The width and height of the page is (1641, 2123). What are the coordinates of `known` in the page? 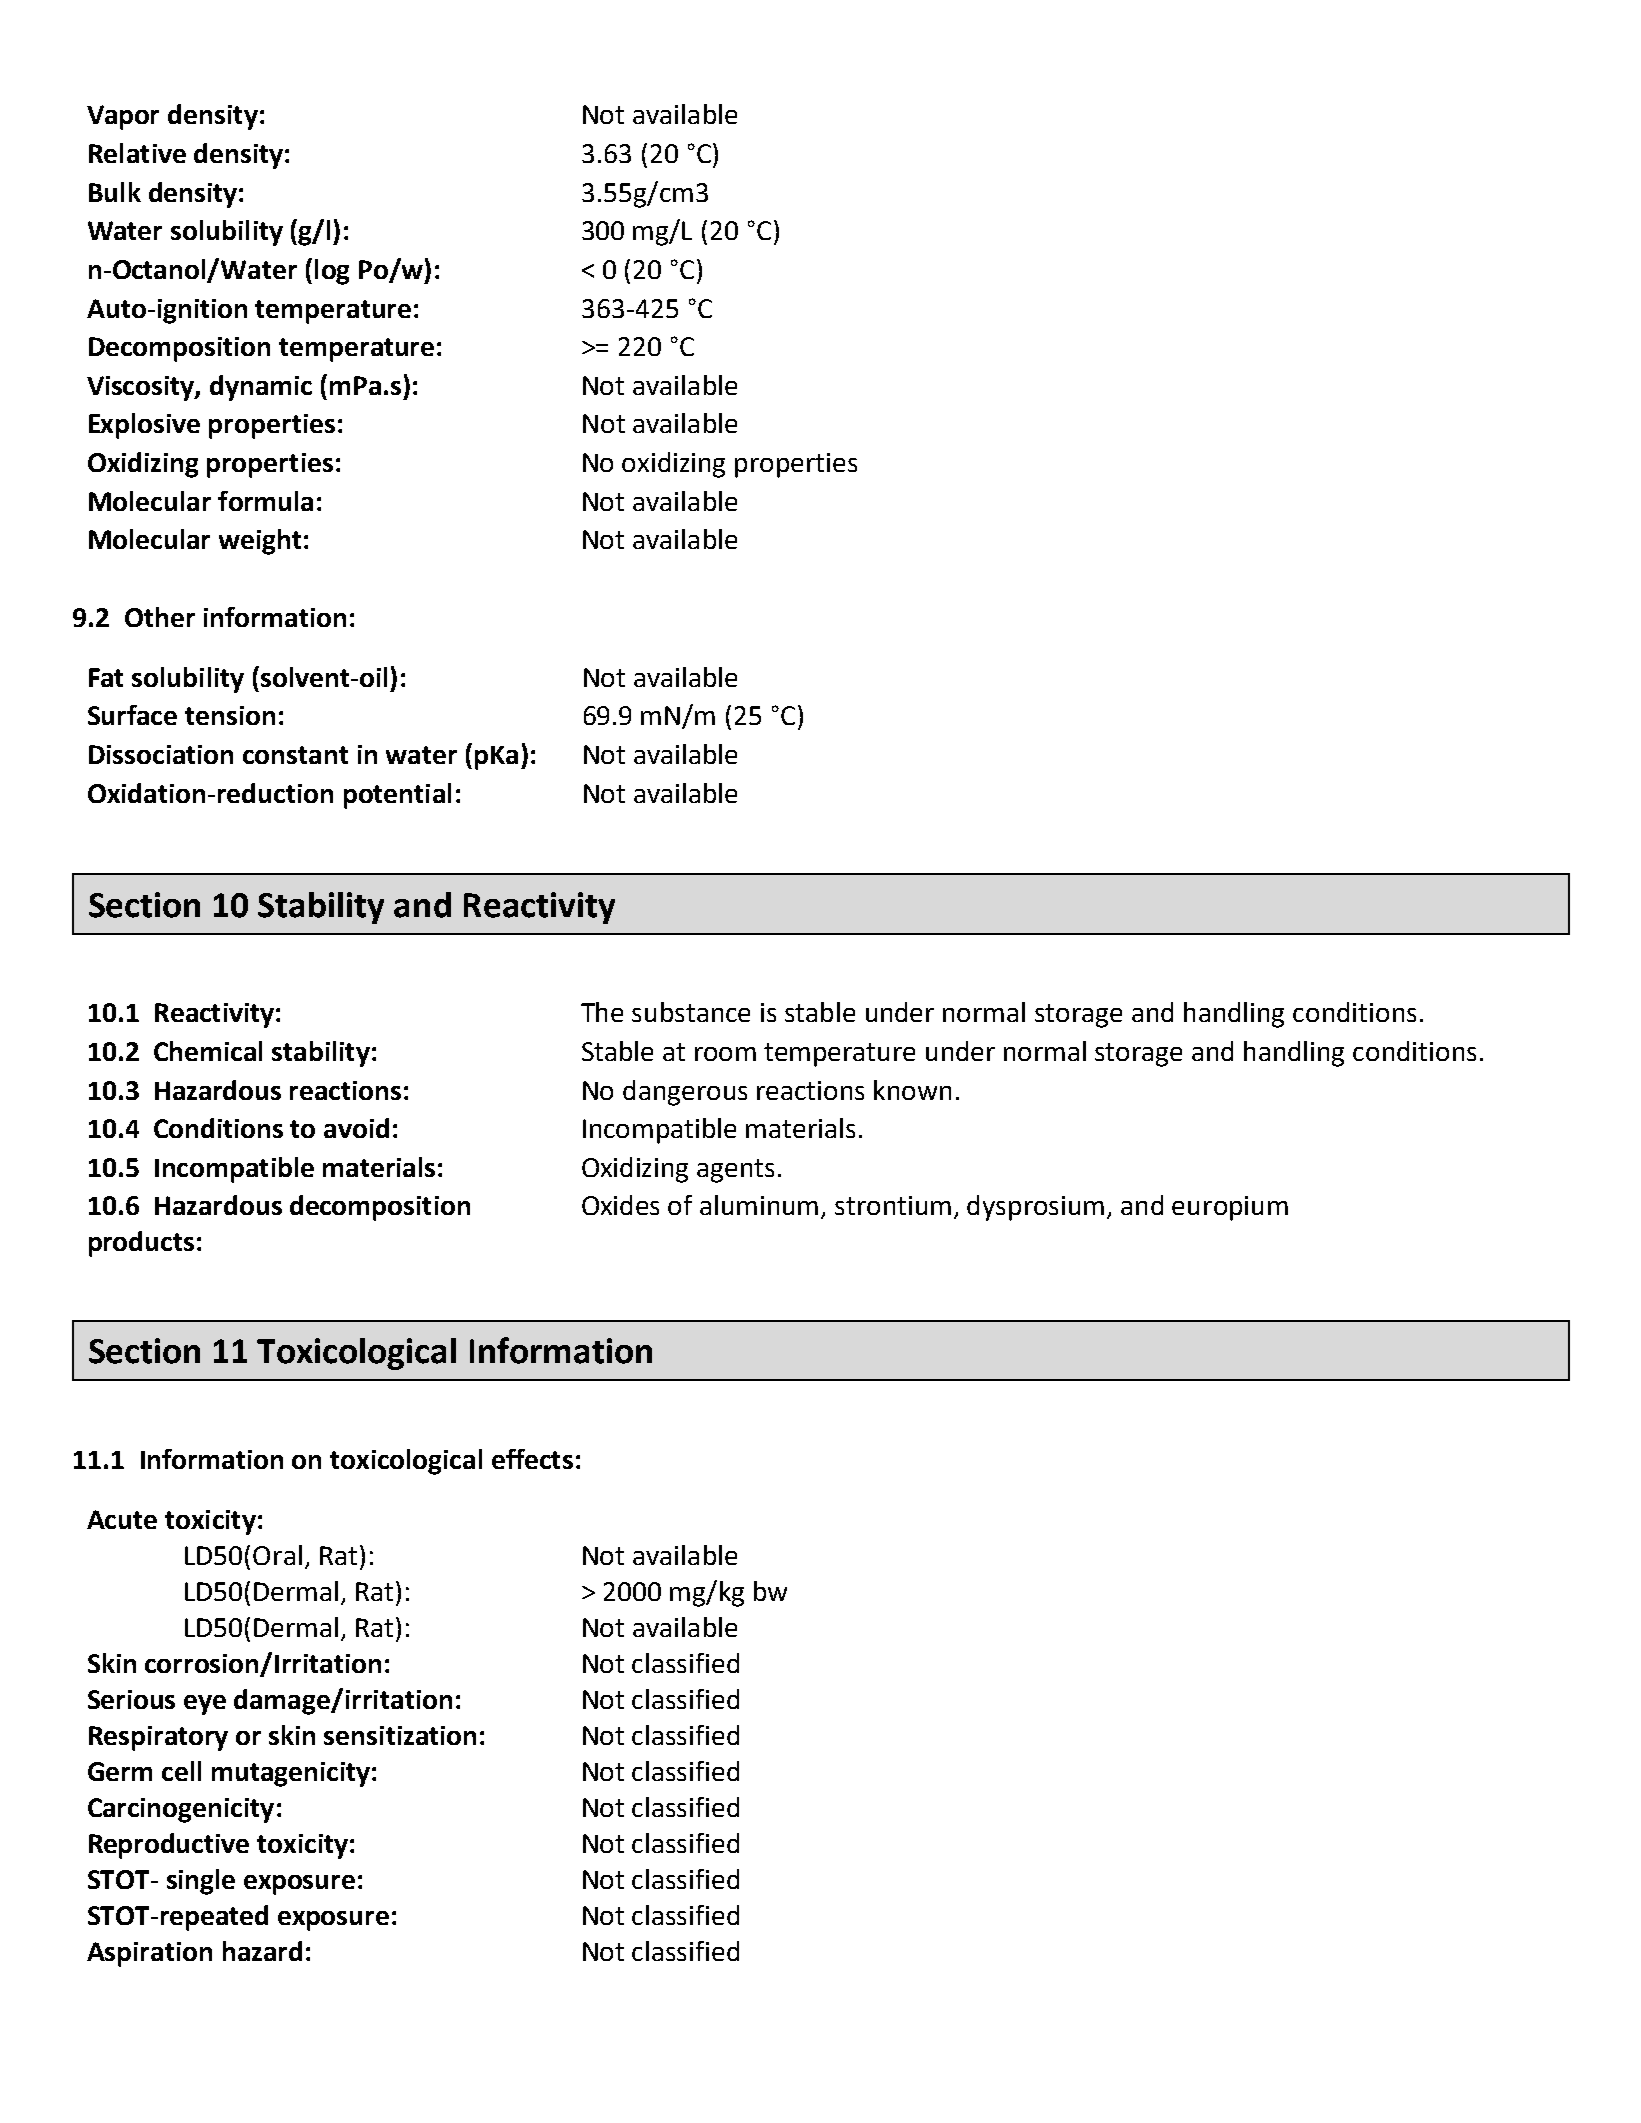 It's located at (912, 1090).
